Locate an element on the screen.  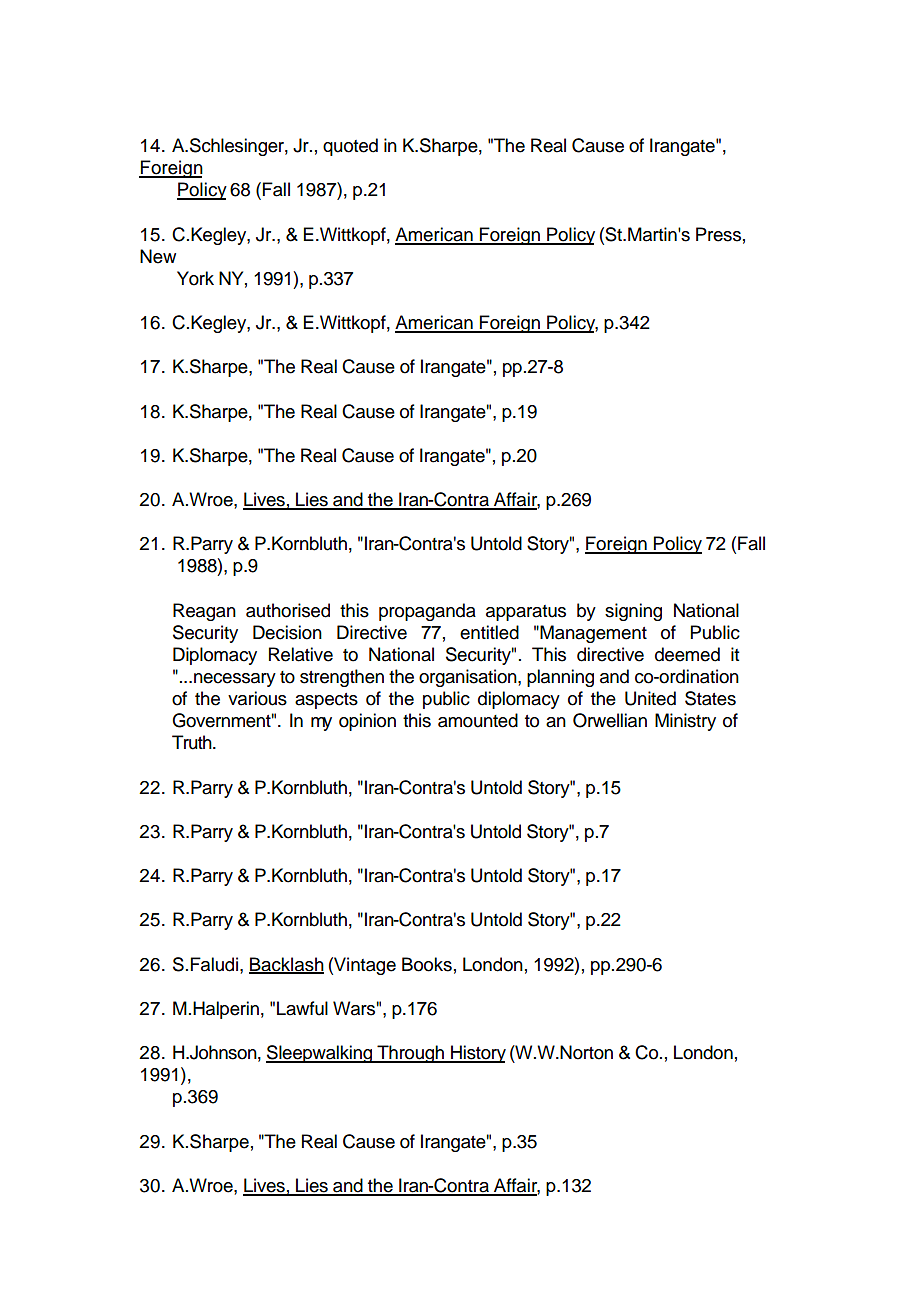
Through is located at coordinates (411, 1054).
